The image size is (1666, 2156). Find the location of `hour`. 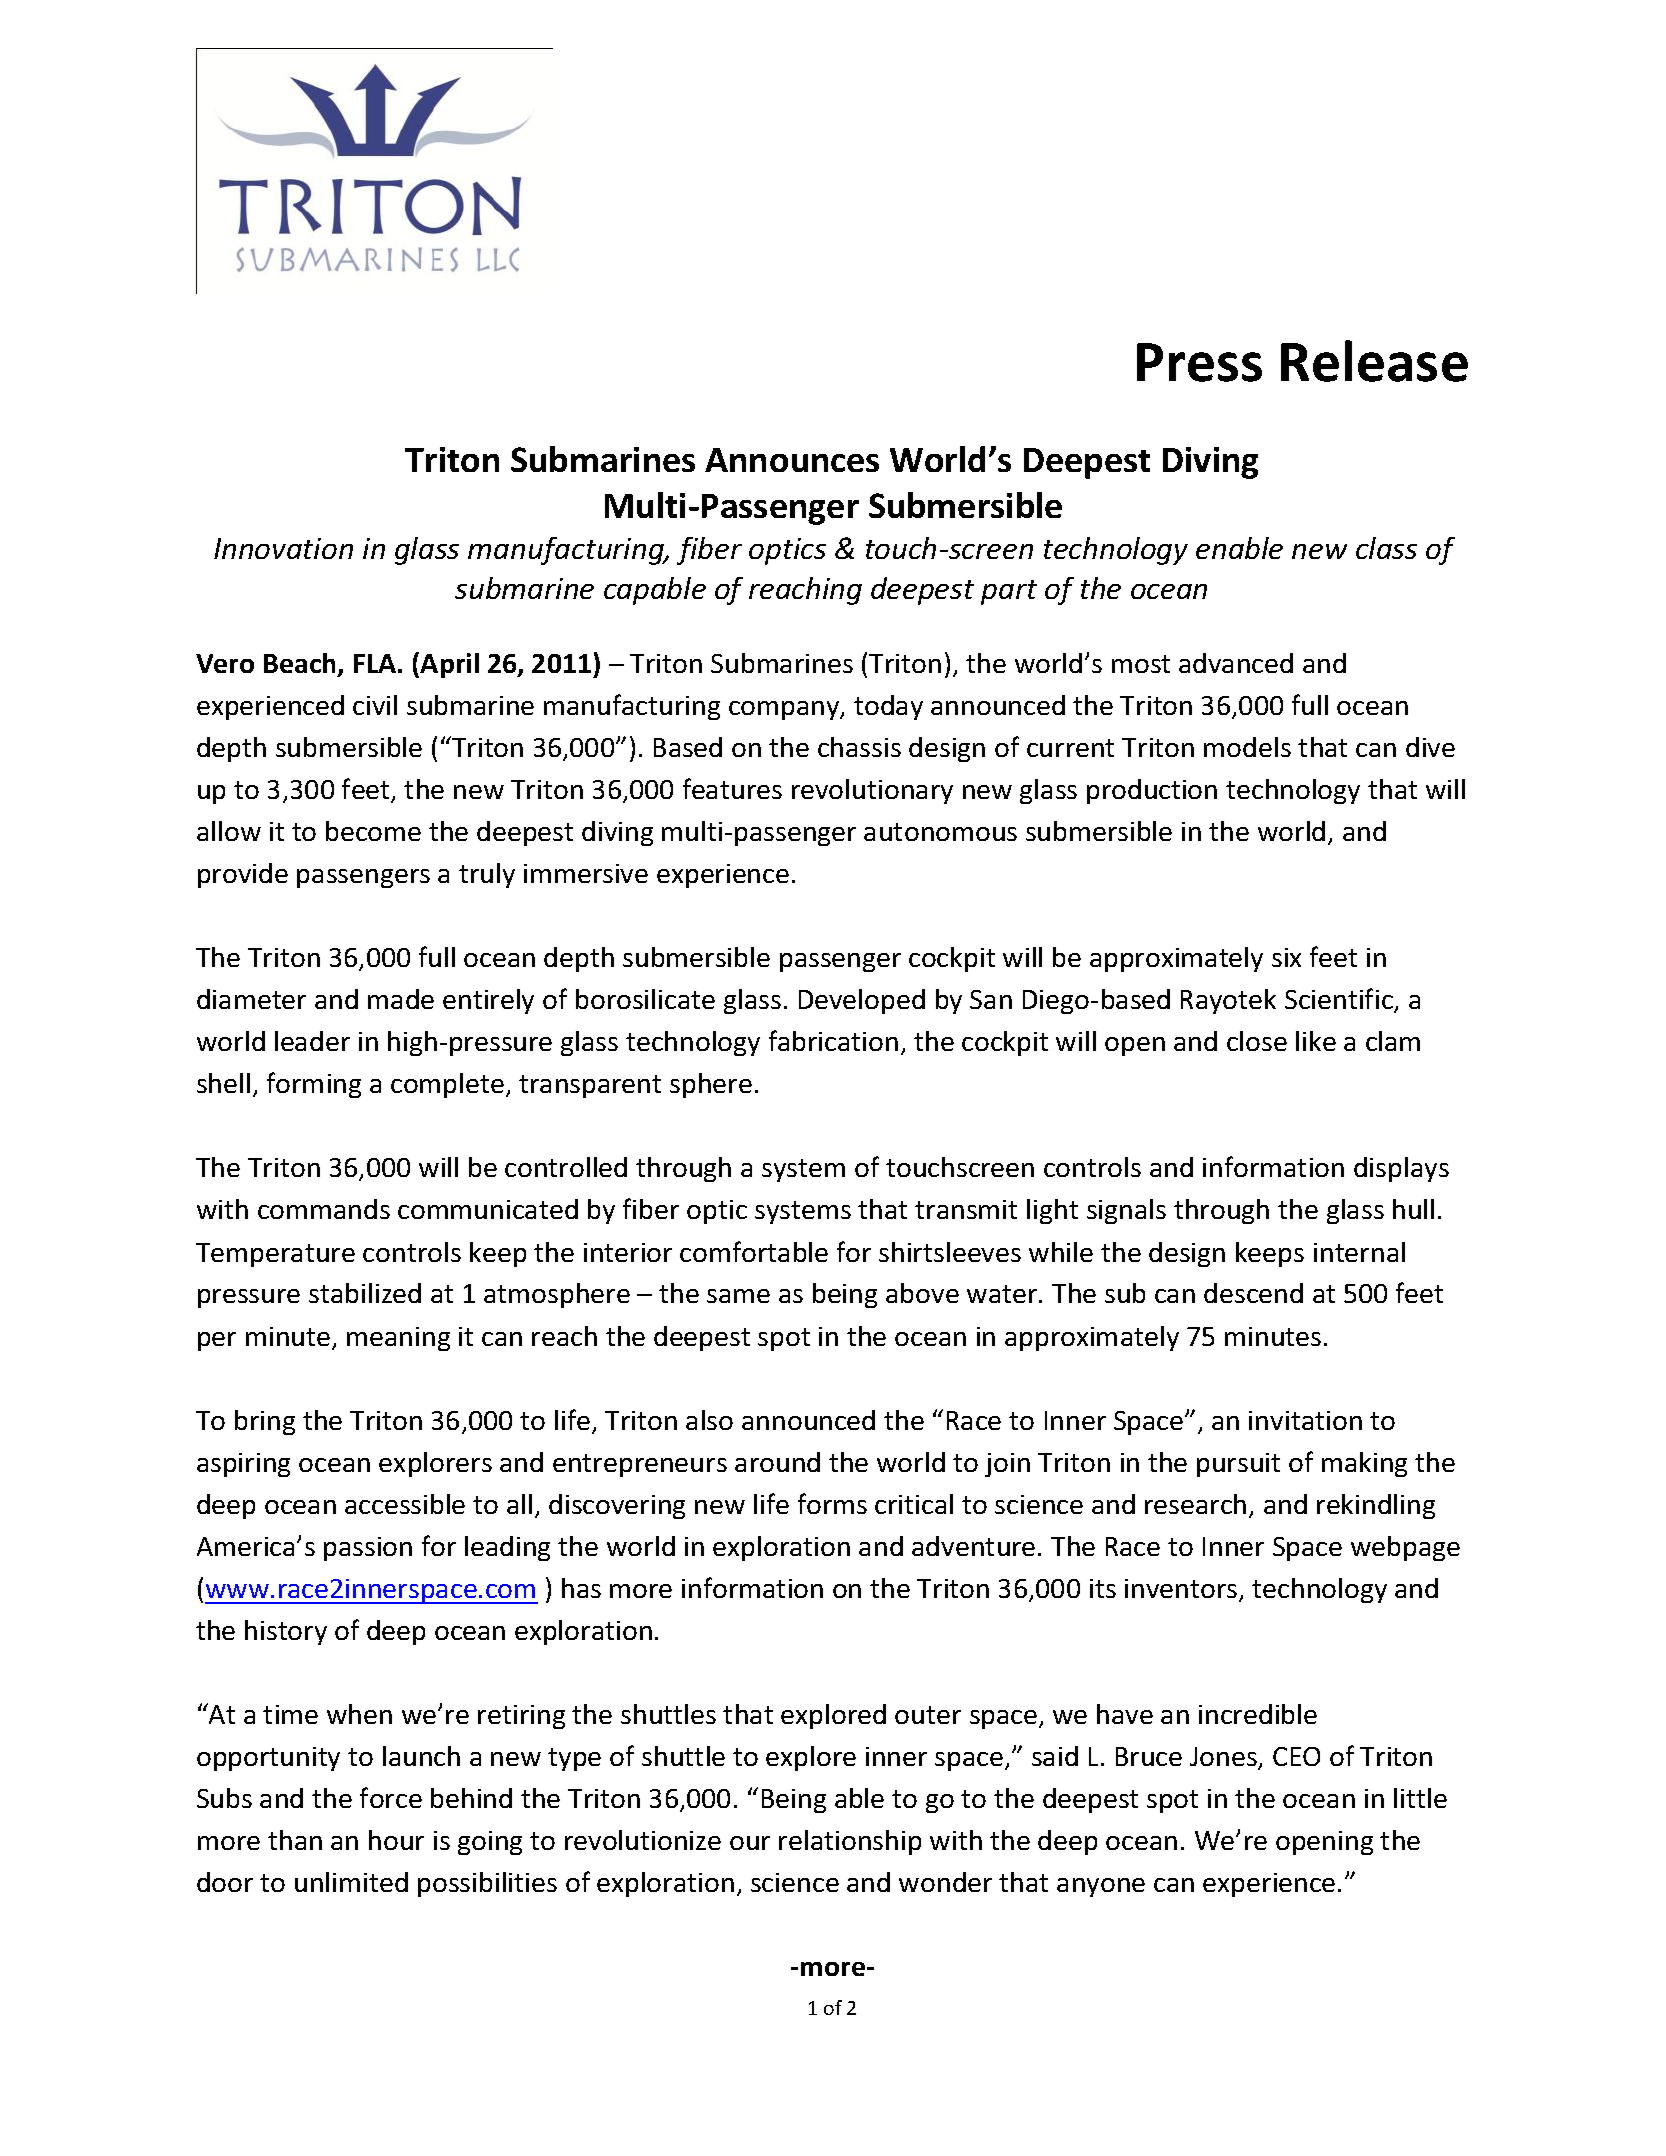

hour is located at coordinates (396, 1840).
